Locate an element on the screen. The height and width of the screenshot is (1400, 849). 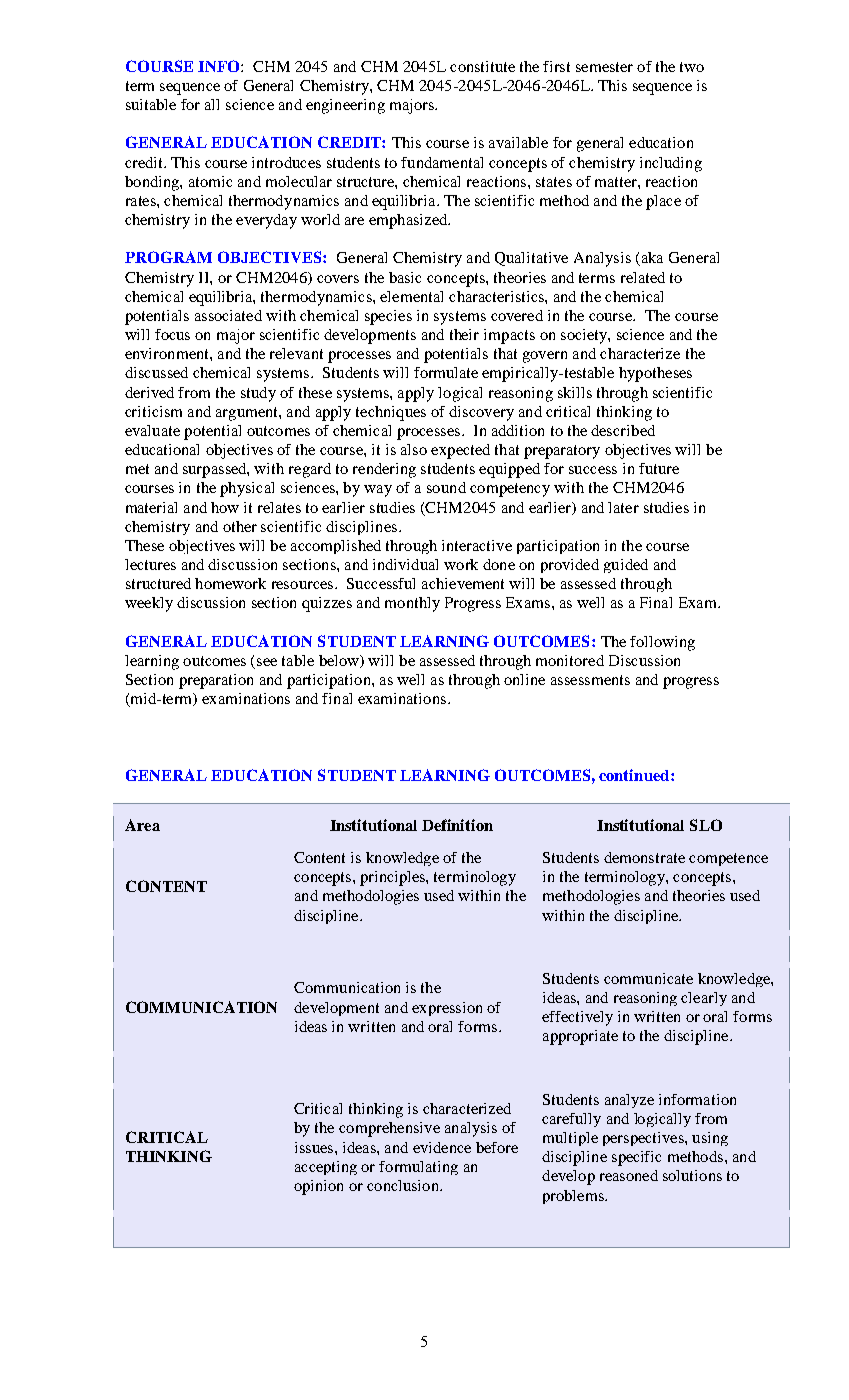
described is located at coordinates (623, 430).
